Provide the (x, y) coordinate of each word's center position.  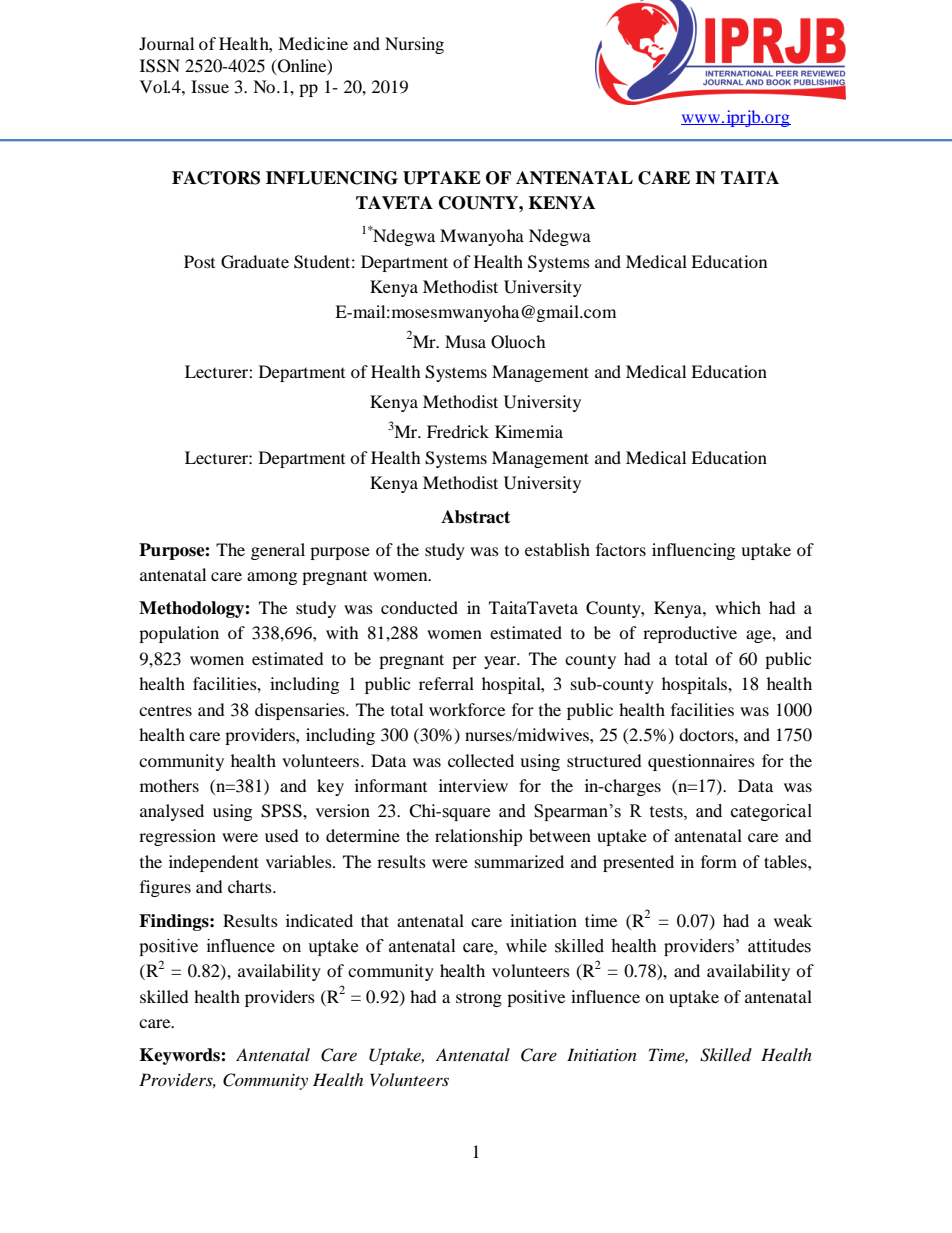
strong (479, 999)
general (278, 551)
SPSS (282, 811)
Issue (210, 86)
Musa (465, 341)
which (738, 607)
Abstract (475, 517)
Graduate (255, 262)
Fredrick (458, 431)
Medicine (313, 43)
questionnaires (701, 762)
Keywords (181, 1056)
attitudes (779, 946)
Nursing (414, 45)
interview (473, 785)
